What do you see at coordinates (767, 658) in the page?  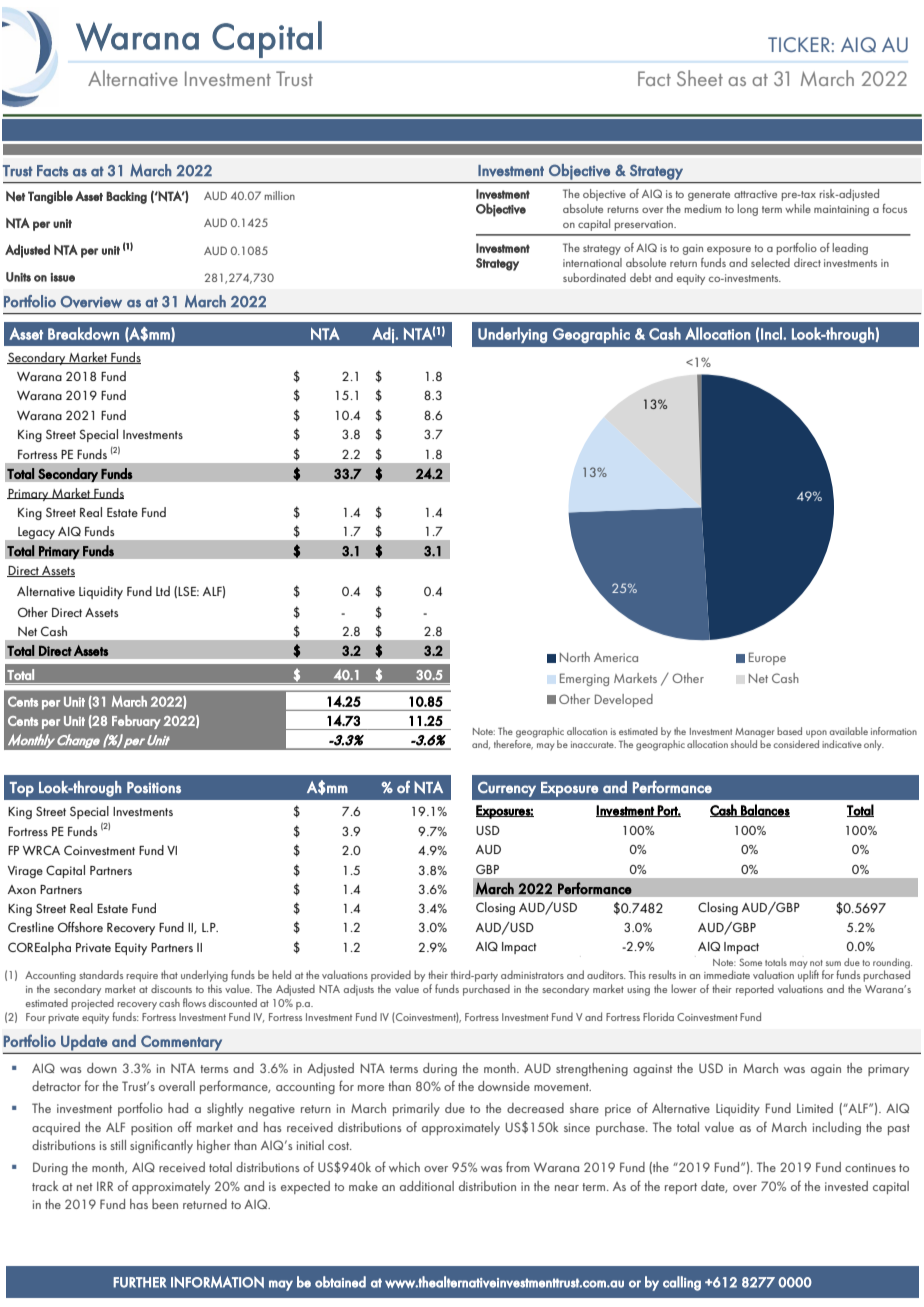 I see `Europe` at bounding box center [767, 658].
